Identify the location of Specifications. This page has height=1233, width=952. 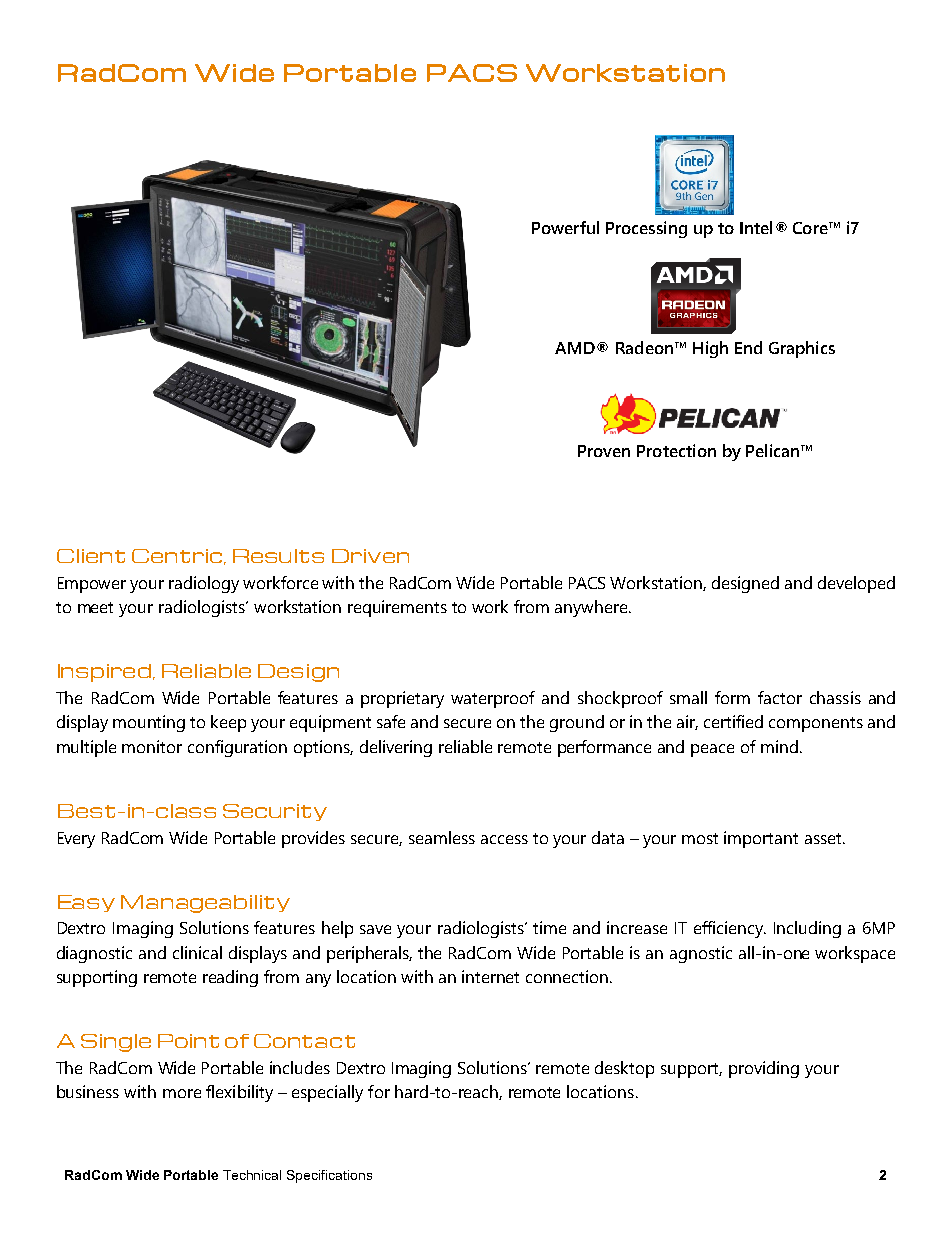
(329, 1176).
